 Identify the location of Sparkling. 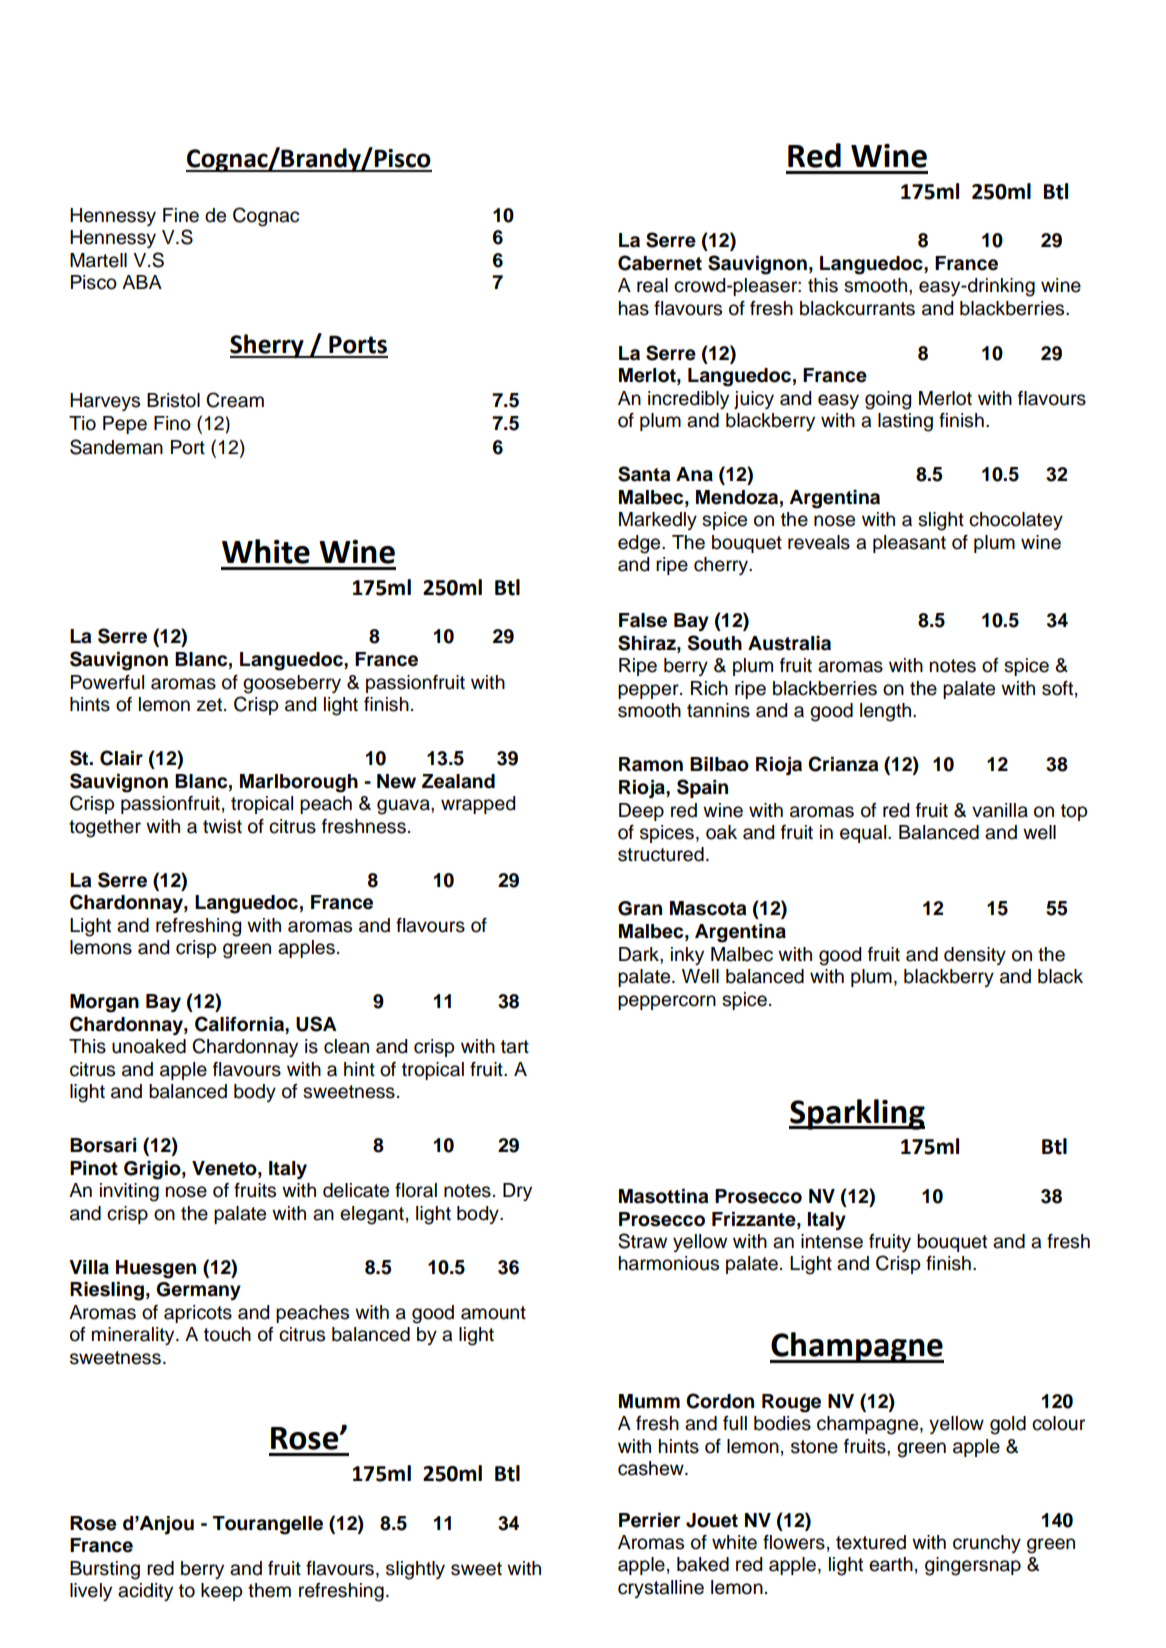
(857, 1114).
